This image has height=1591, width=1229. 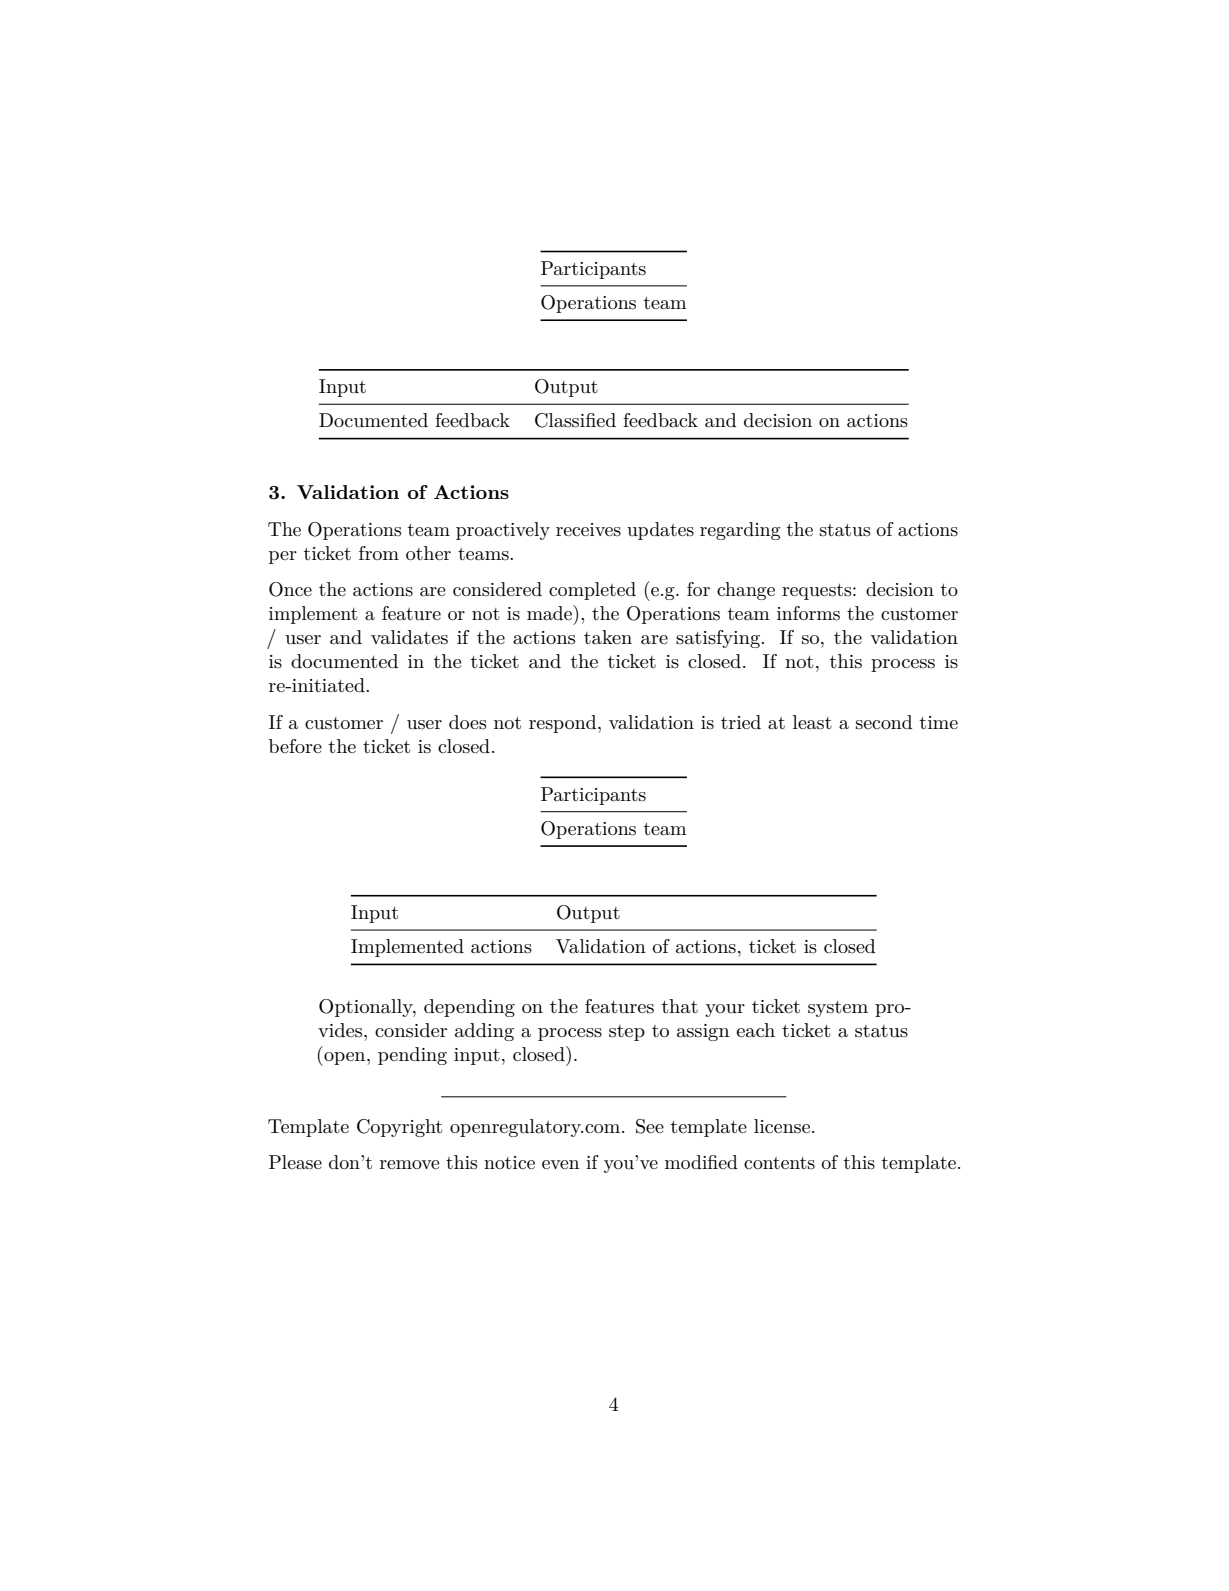 I want to click on from, so click(x=379, y=553).
